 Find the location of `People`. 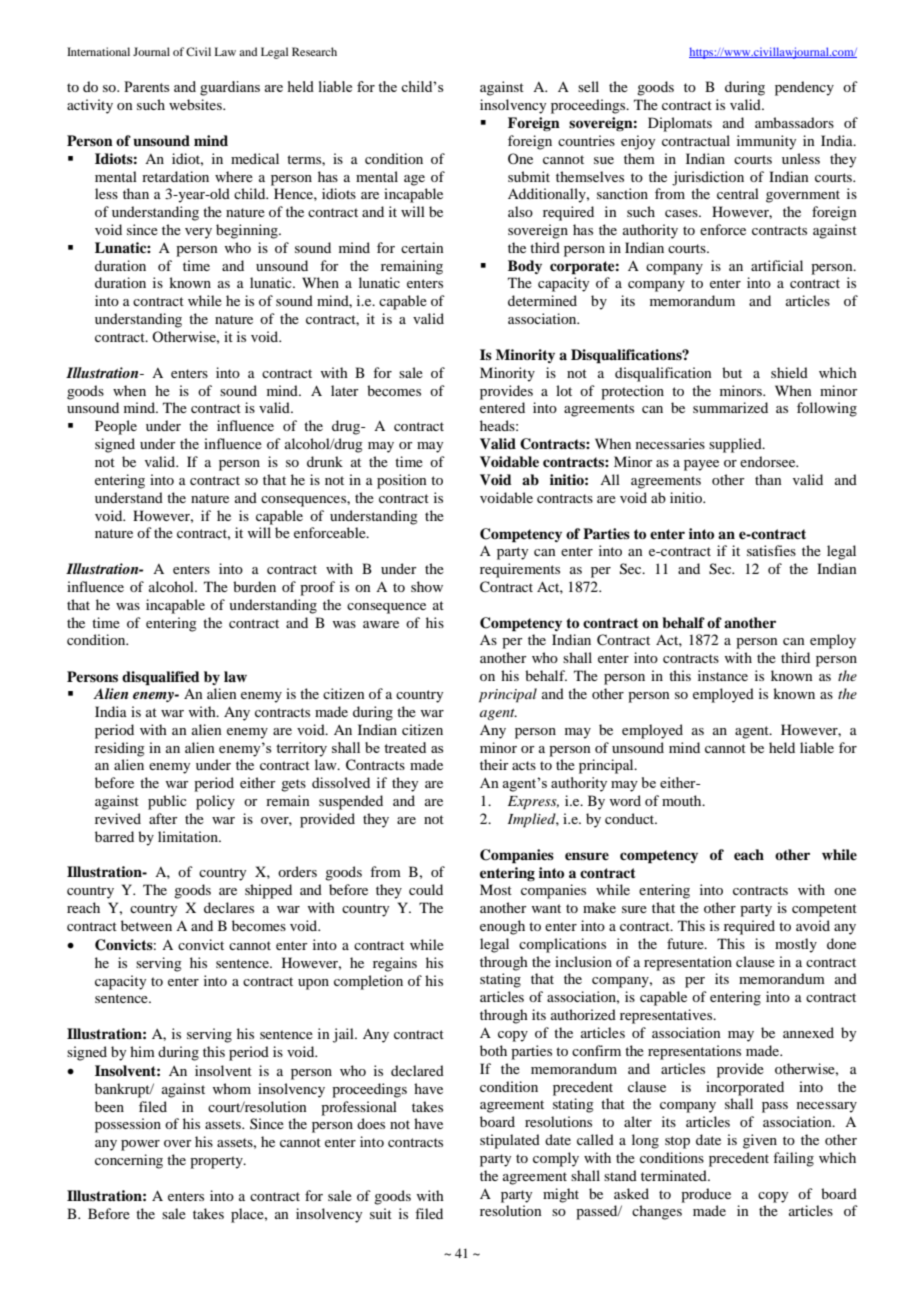

People is located at coordinates (116, 427).
